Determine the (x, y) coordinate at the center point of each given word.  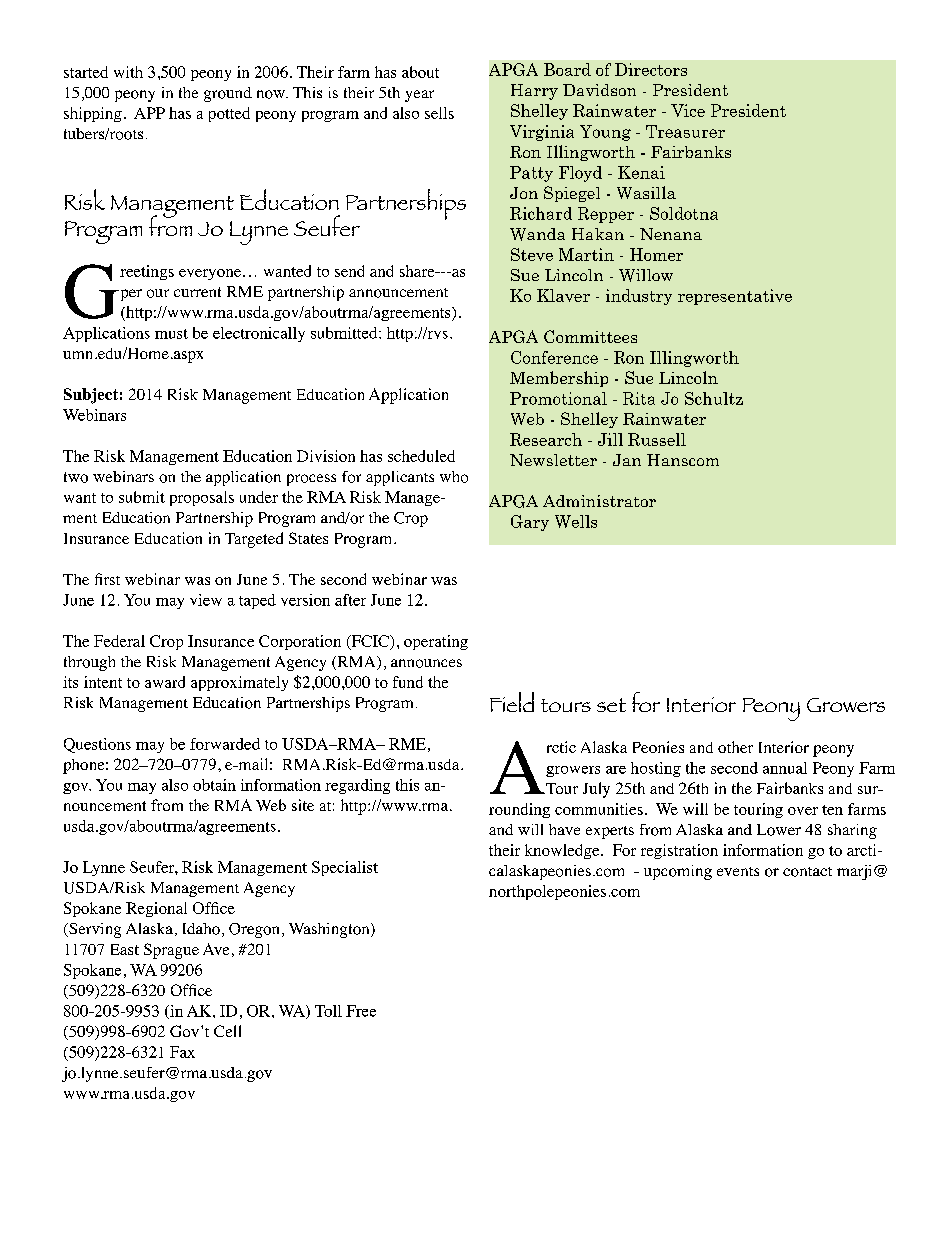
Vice (688, 110)
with (128, 72)
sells (439, 113)
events (738, 871)
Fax (182, 1052)
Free (361, 1011)
